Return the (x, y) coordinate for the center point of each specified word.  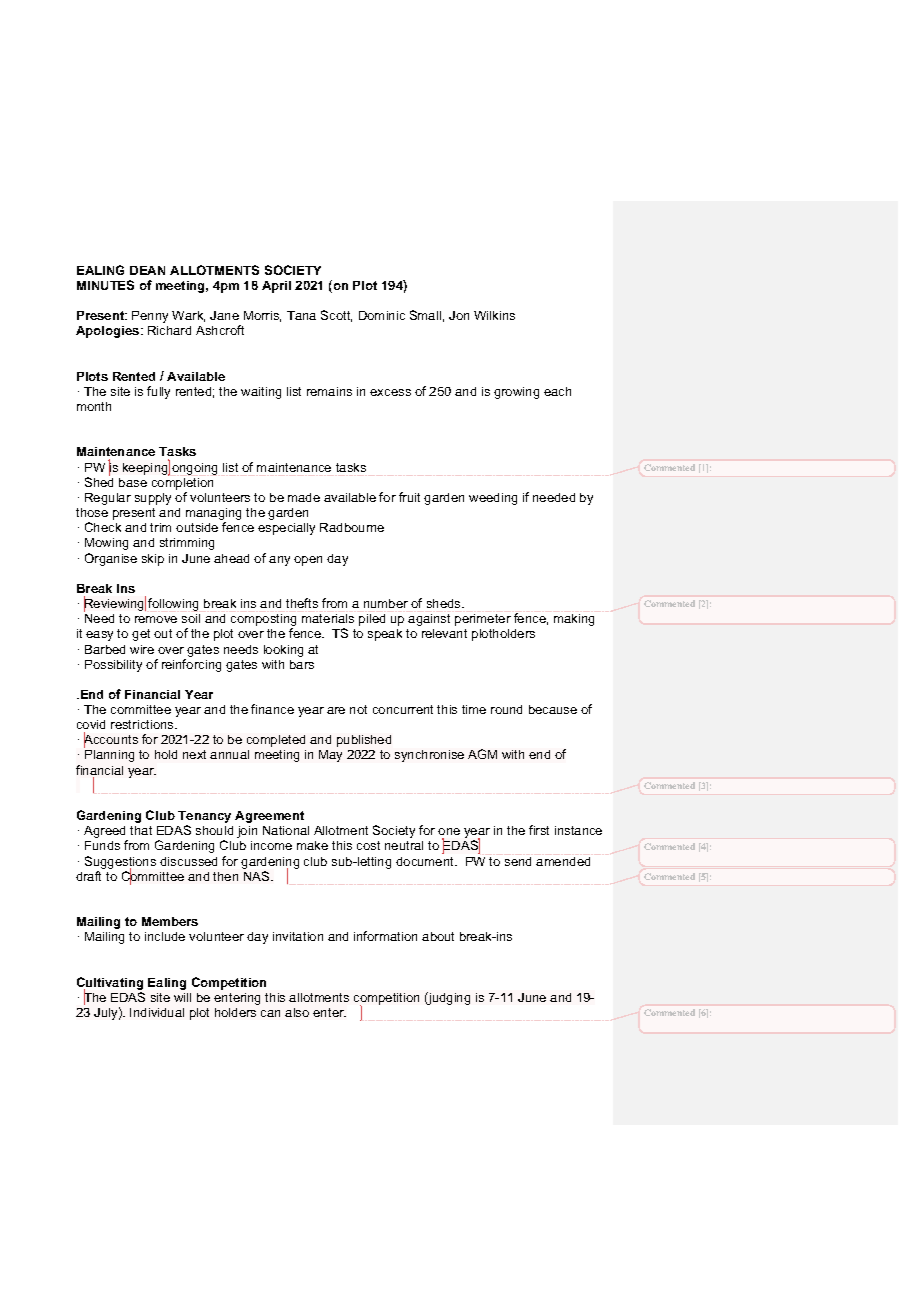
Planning (109, 756)
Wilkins (494, 315)
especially (286, 529)
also (297, 1012)
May (330, 756)
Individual (157, 1012)
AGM (482, 754)
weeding (493, 499)
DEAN (147, 270)
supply (153, 499)
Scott (336, 316)
